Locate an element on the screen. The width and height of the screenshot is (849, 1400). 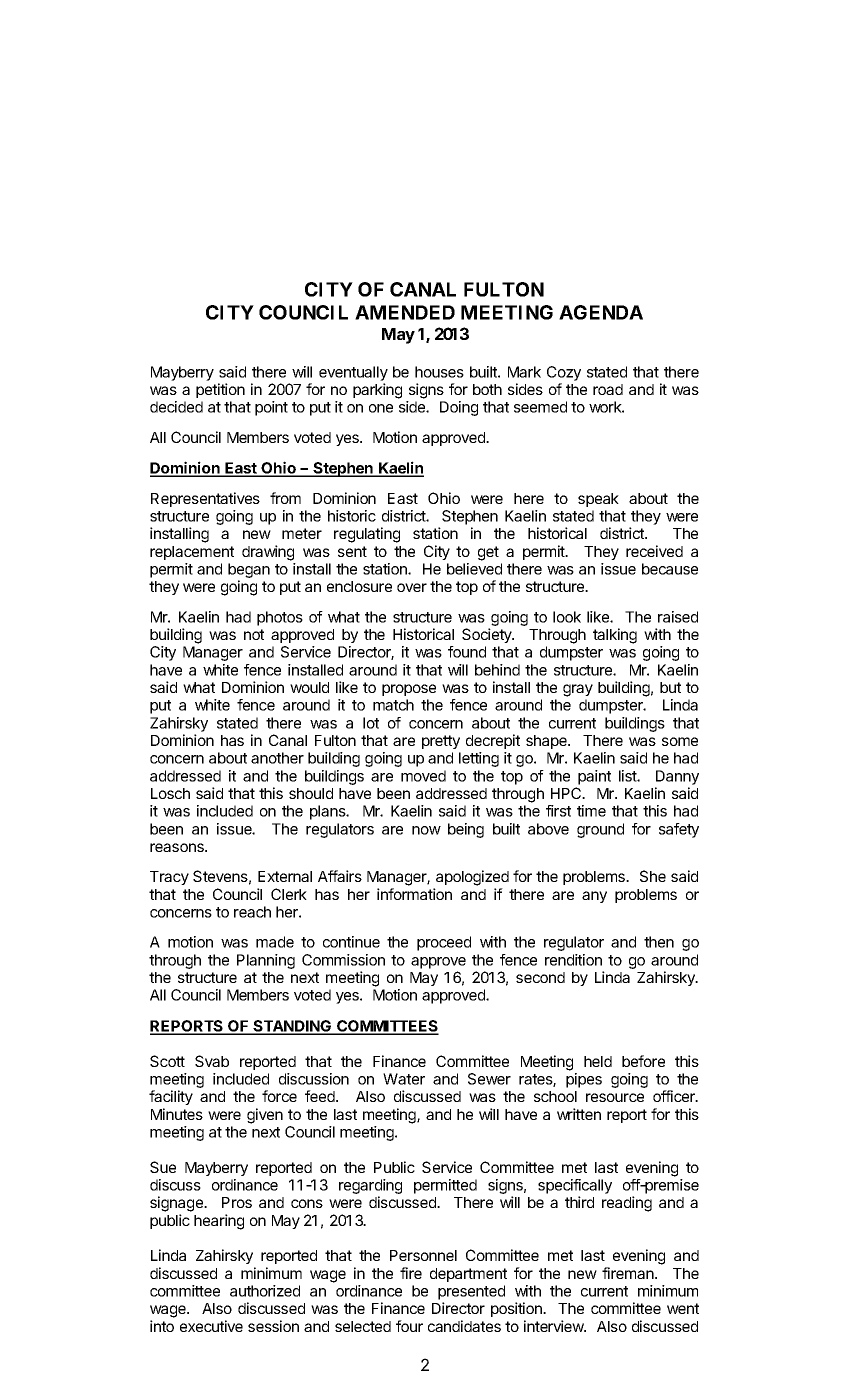
petition is located at coordinates (220, 390).
